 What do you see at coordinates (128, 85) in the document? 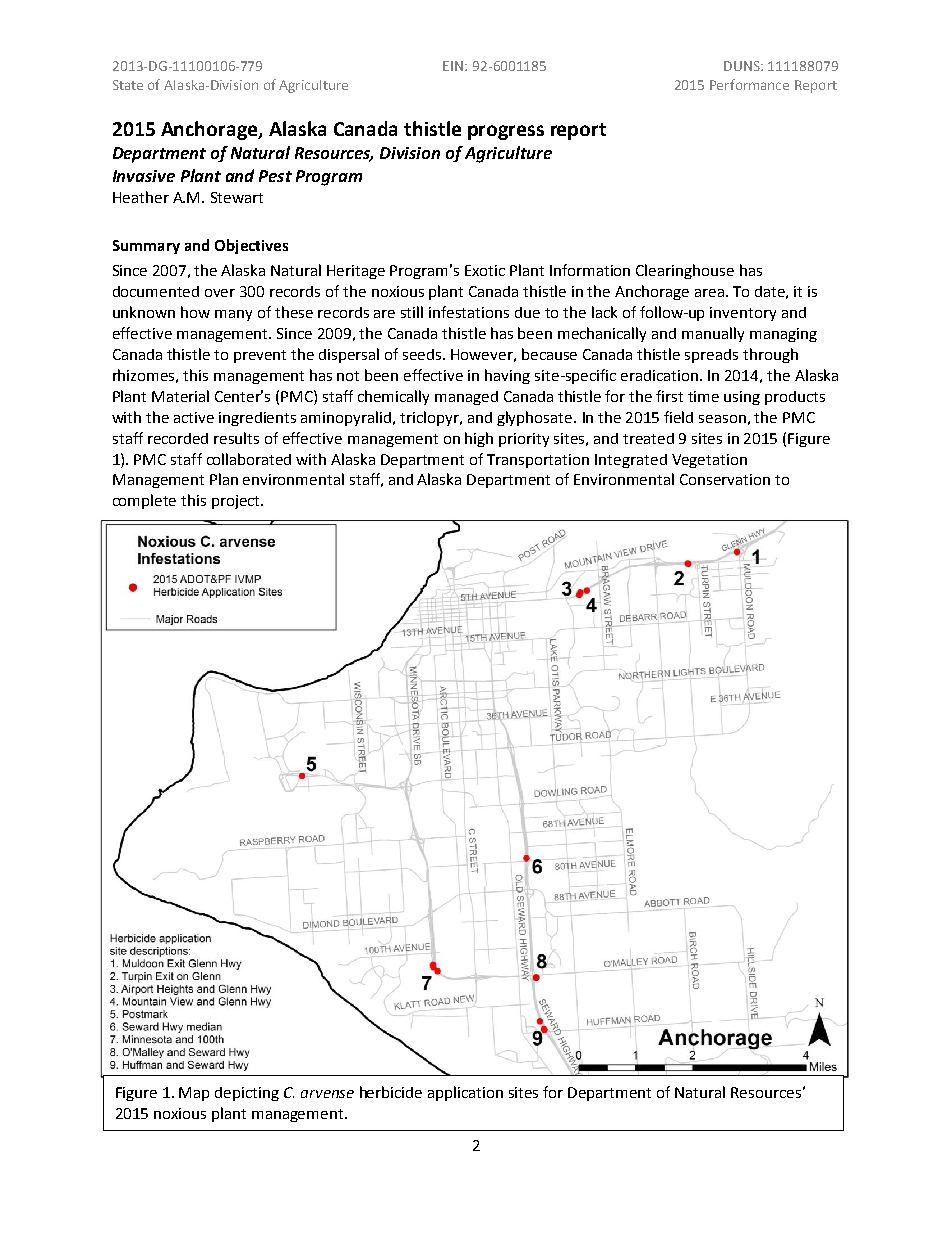
I see `State` at bounding box center [128, 85].
